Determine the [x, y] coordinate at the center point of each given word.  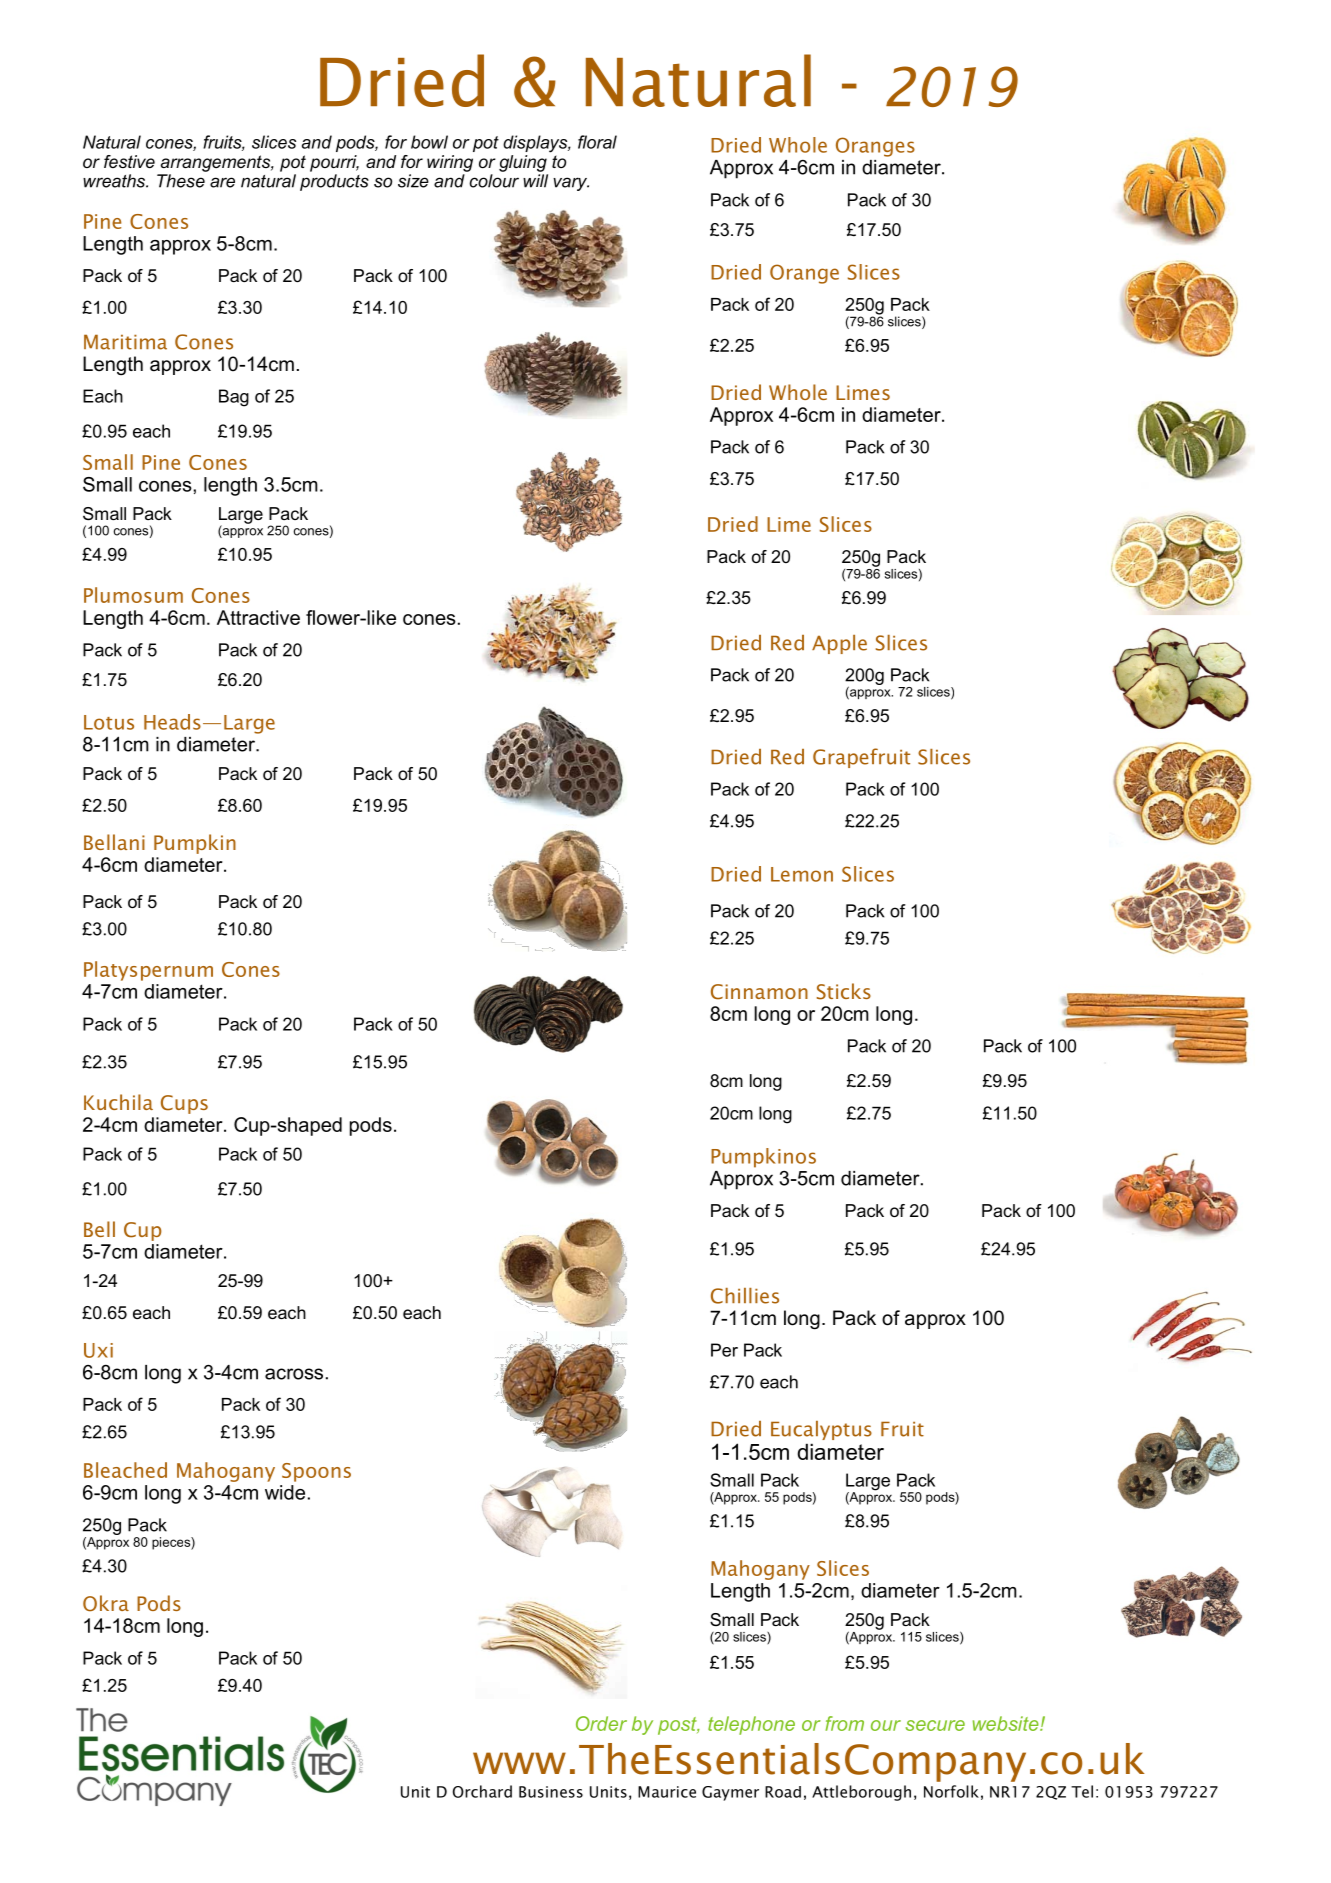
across [294, 1374]
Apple [839, 644]
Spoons [316, 1472]
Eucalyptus [821, 1430]
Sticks [844, 991]
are [222, 182]
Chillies [745, 1296]
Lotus [109, 722]
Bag [234, 398]
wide [285, 1492]
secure [935, 1725]
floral [597, 142]
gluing [523, 163]
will [535, 181]
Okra [106, 1603]
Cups [184, 1104]
